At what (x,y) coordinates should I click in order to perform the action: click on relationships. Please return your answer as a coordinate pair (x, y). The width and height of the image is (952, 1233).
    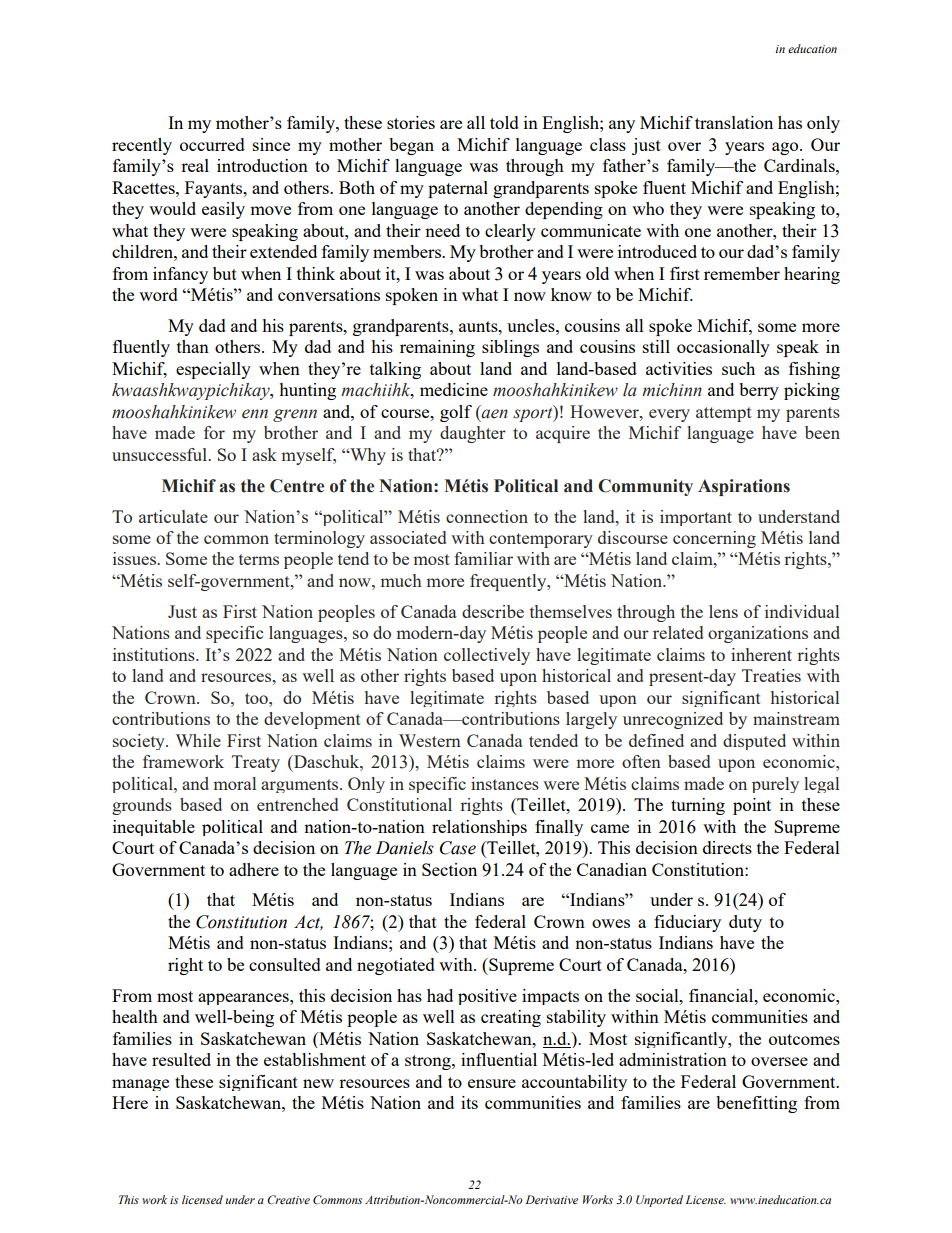
    Looking at the image, I should click on (479, 828).
